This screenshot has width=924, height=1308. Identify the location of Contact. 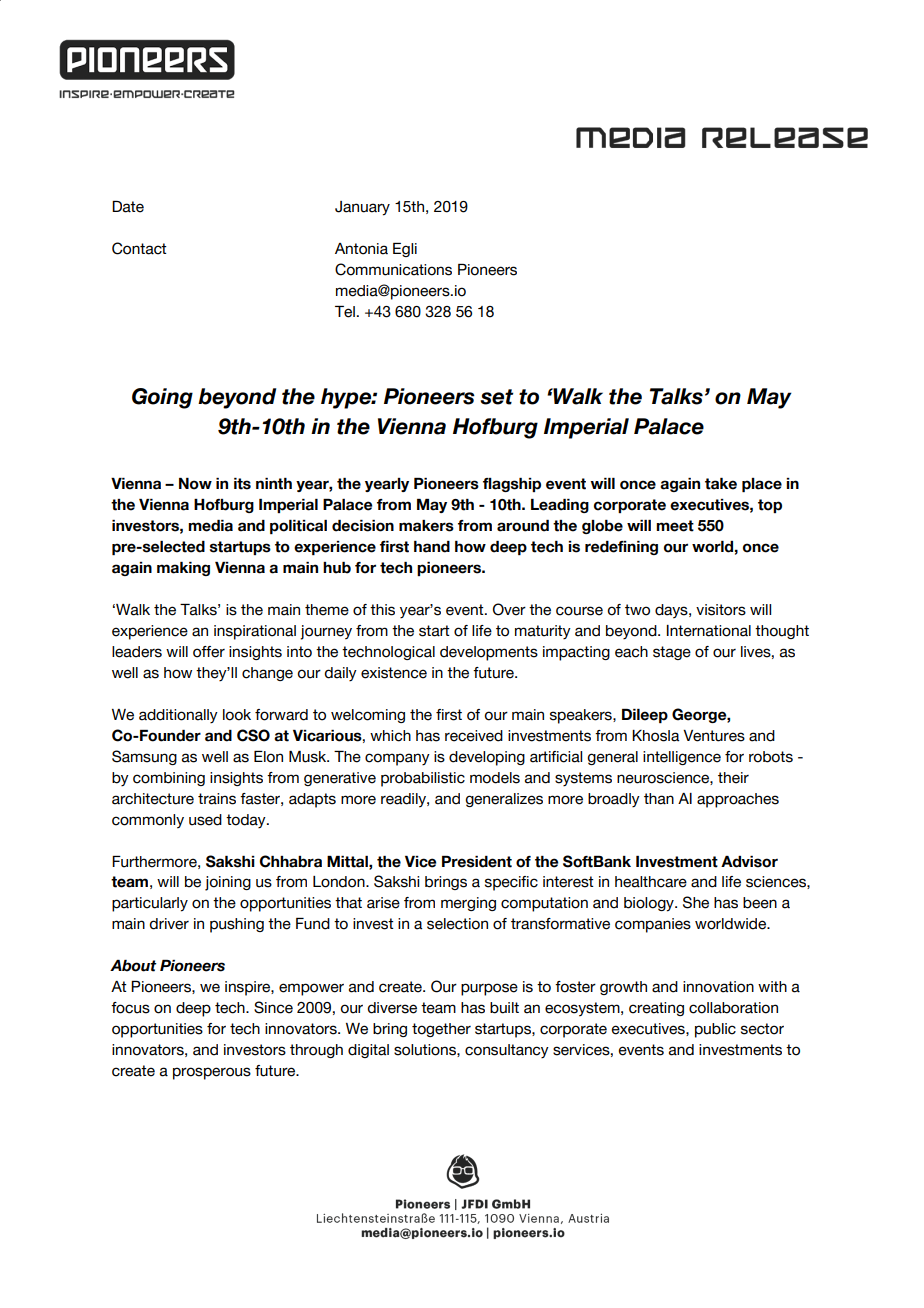
(139, 248).
